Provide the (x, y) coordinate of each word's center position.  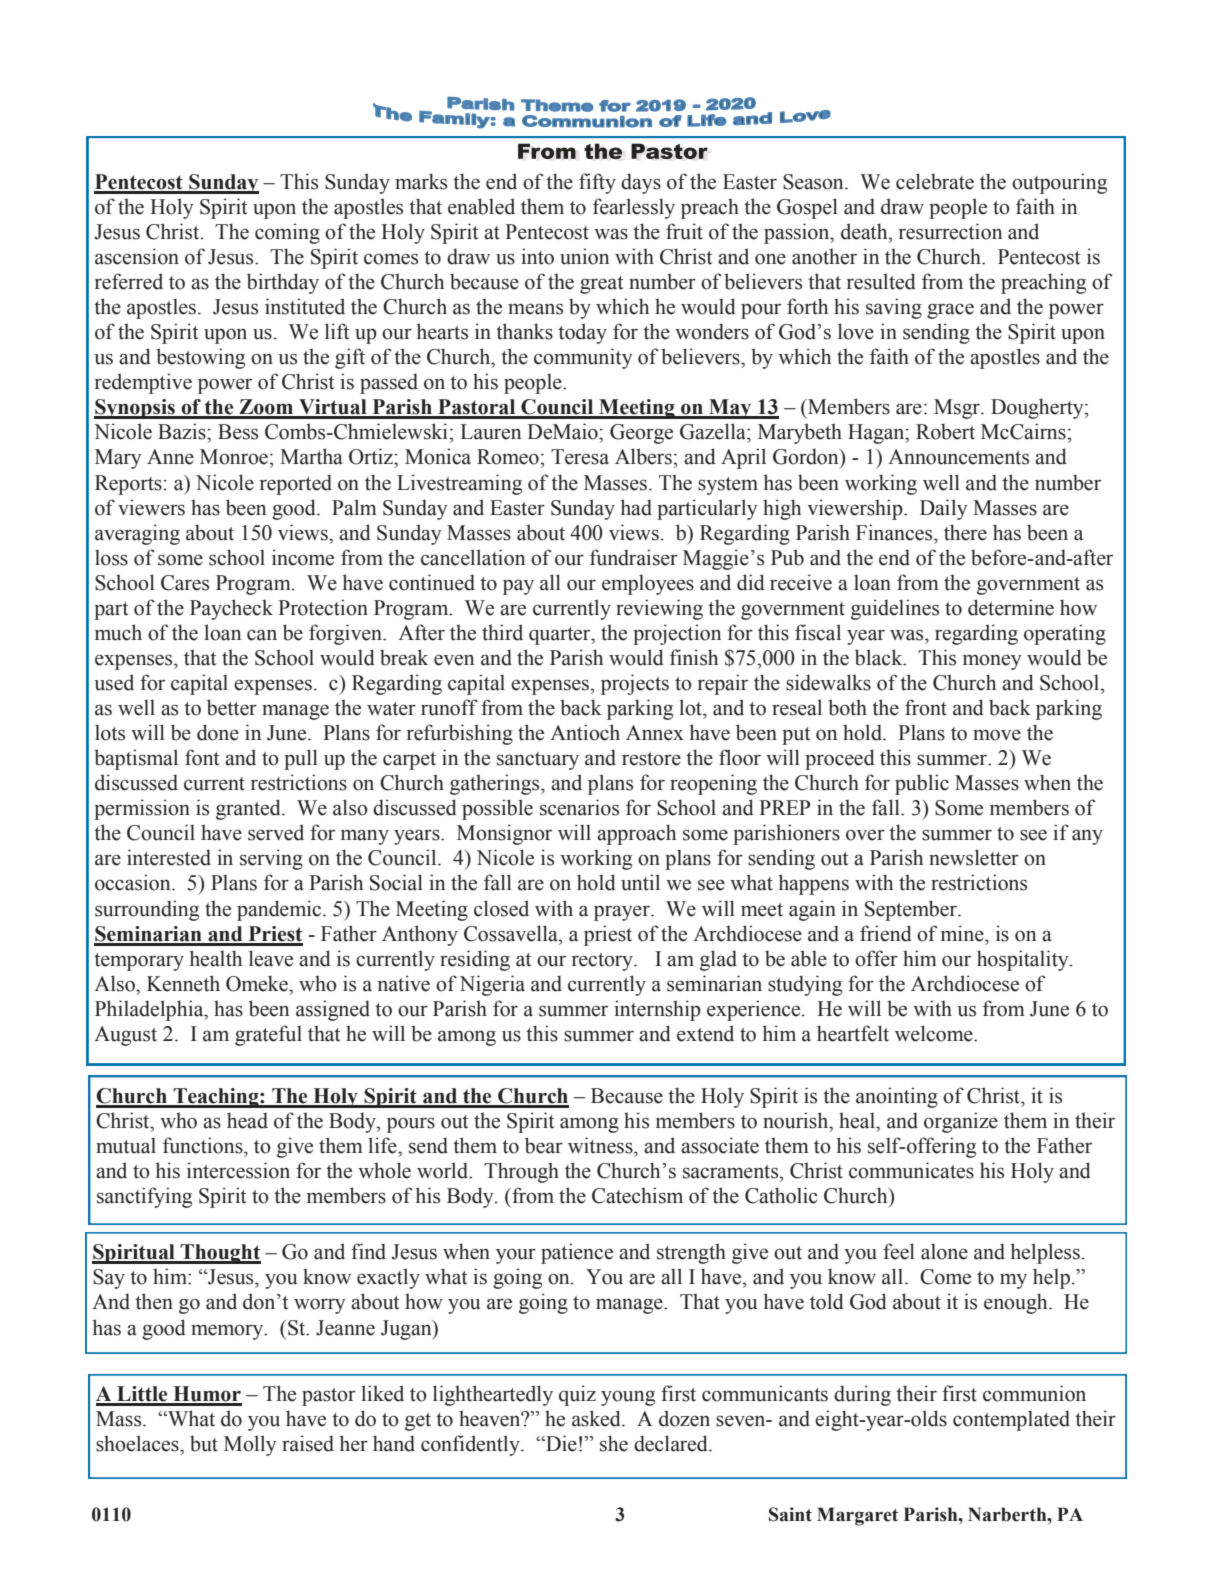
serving (271, 859)
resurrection (950, 231)
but (204, 1443)
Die (560, 1443)
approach (636, 834)
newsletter (974, 857)
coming (287, 233)
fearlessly (634, 208)
